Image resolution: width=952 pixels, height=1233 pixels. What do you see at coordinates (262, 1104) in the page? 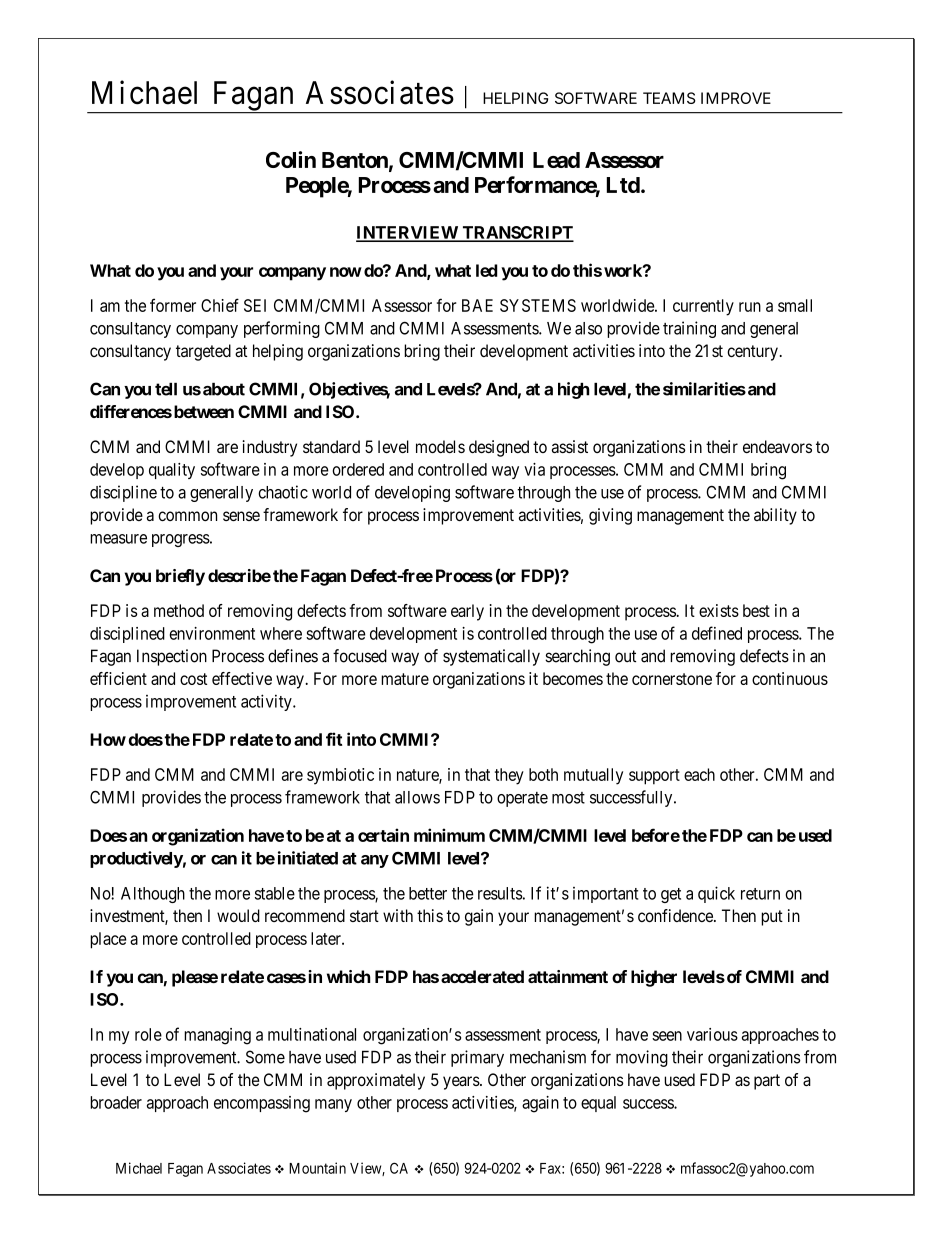
I see `encompassing` at bounding box center [262, 1104].
